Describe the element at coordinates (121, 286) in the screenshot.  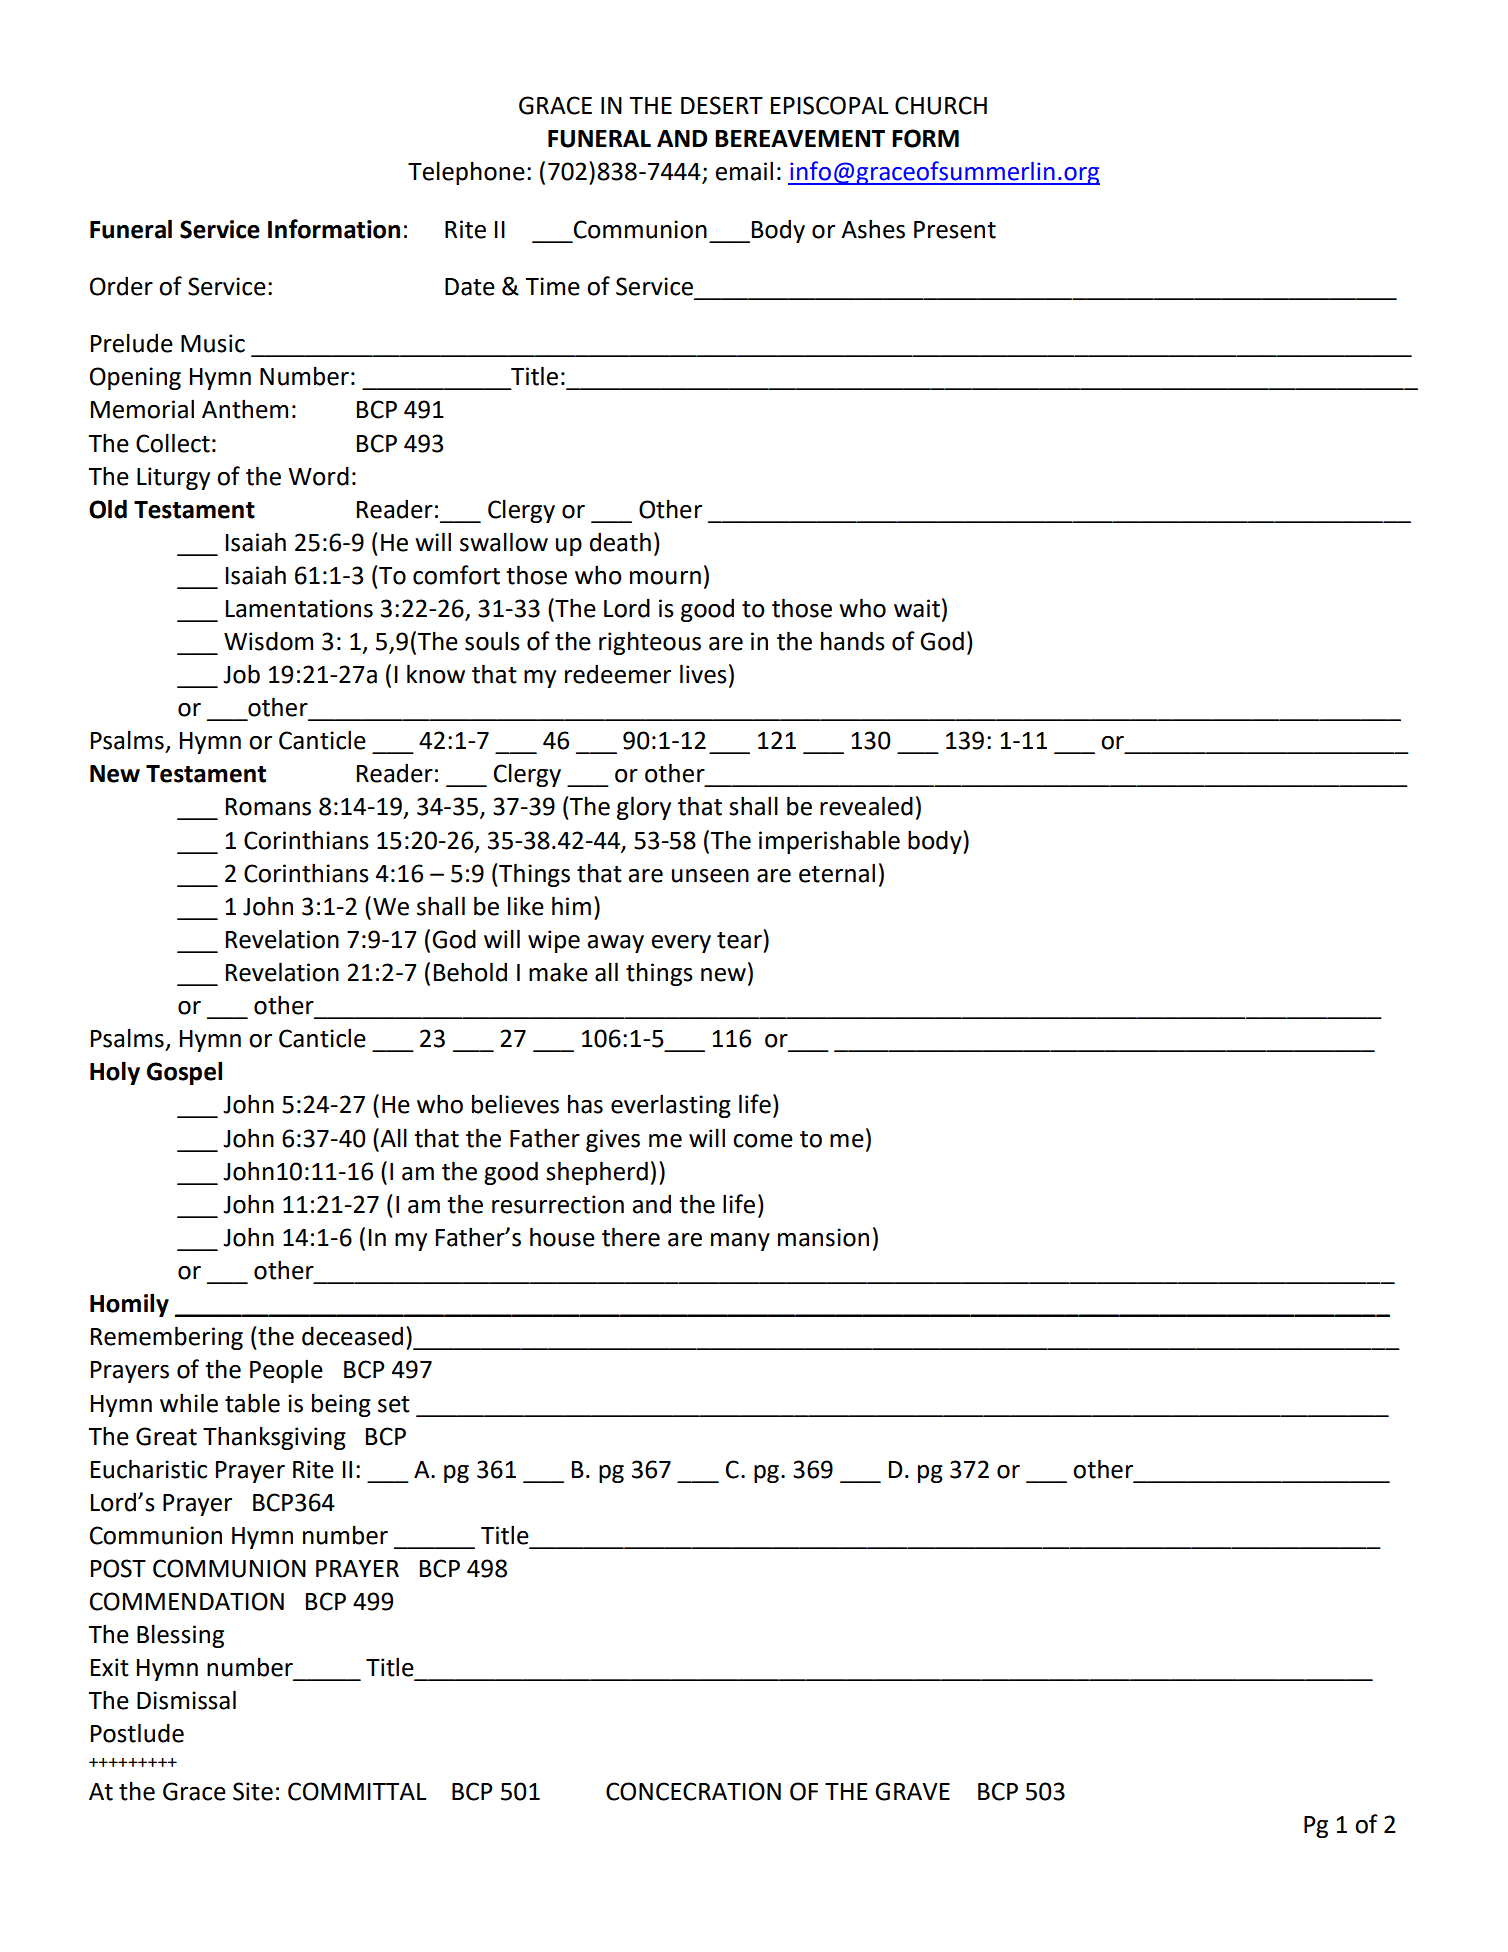
I see `Order` at that location.
